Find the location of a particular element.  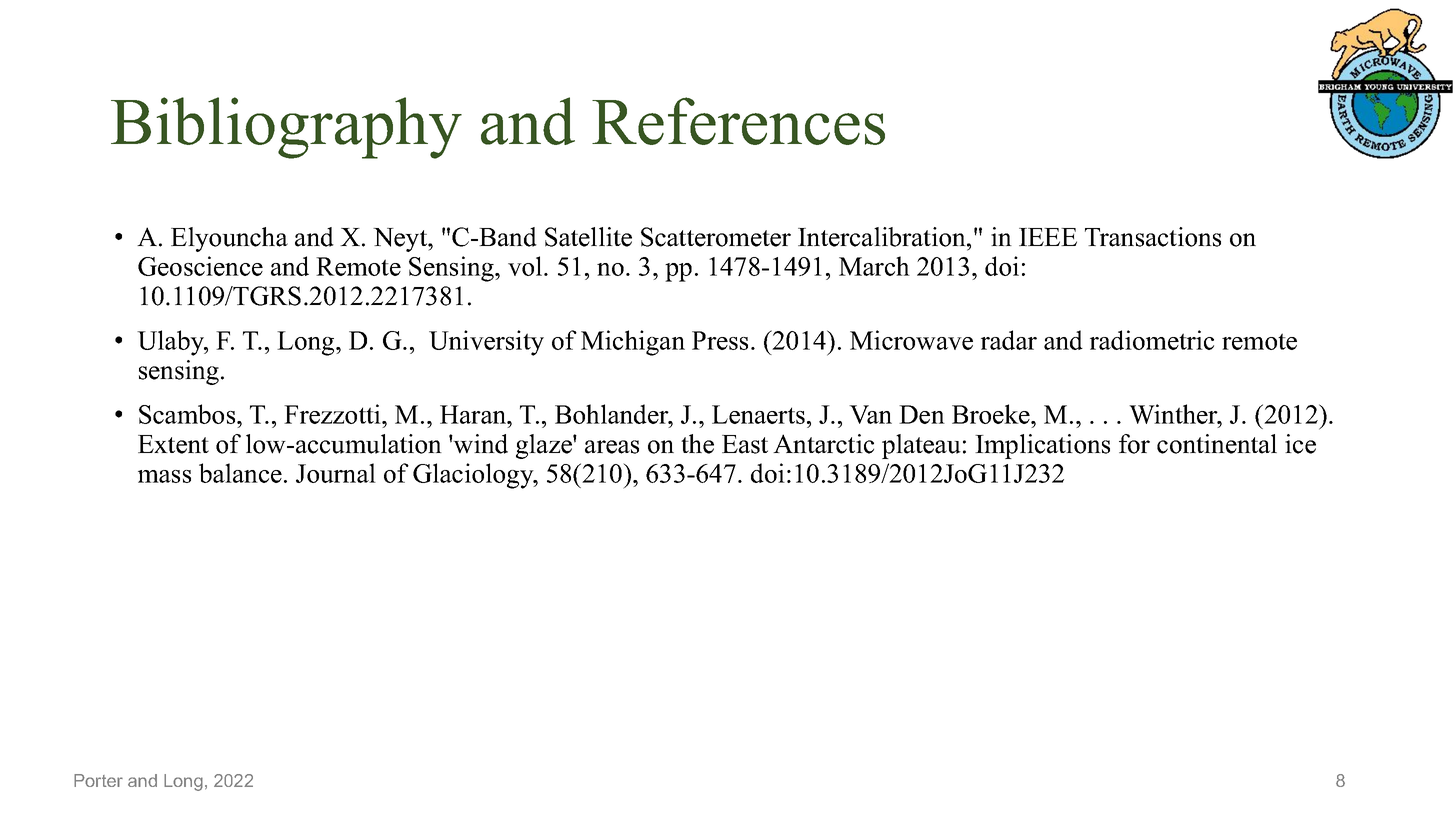

mass is located at coordinates (164, 476).
